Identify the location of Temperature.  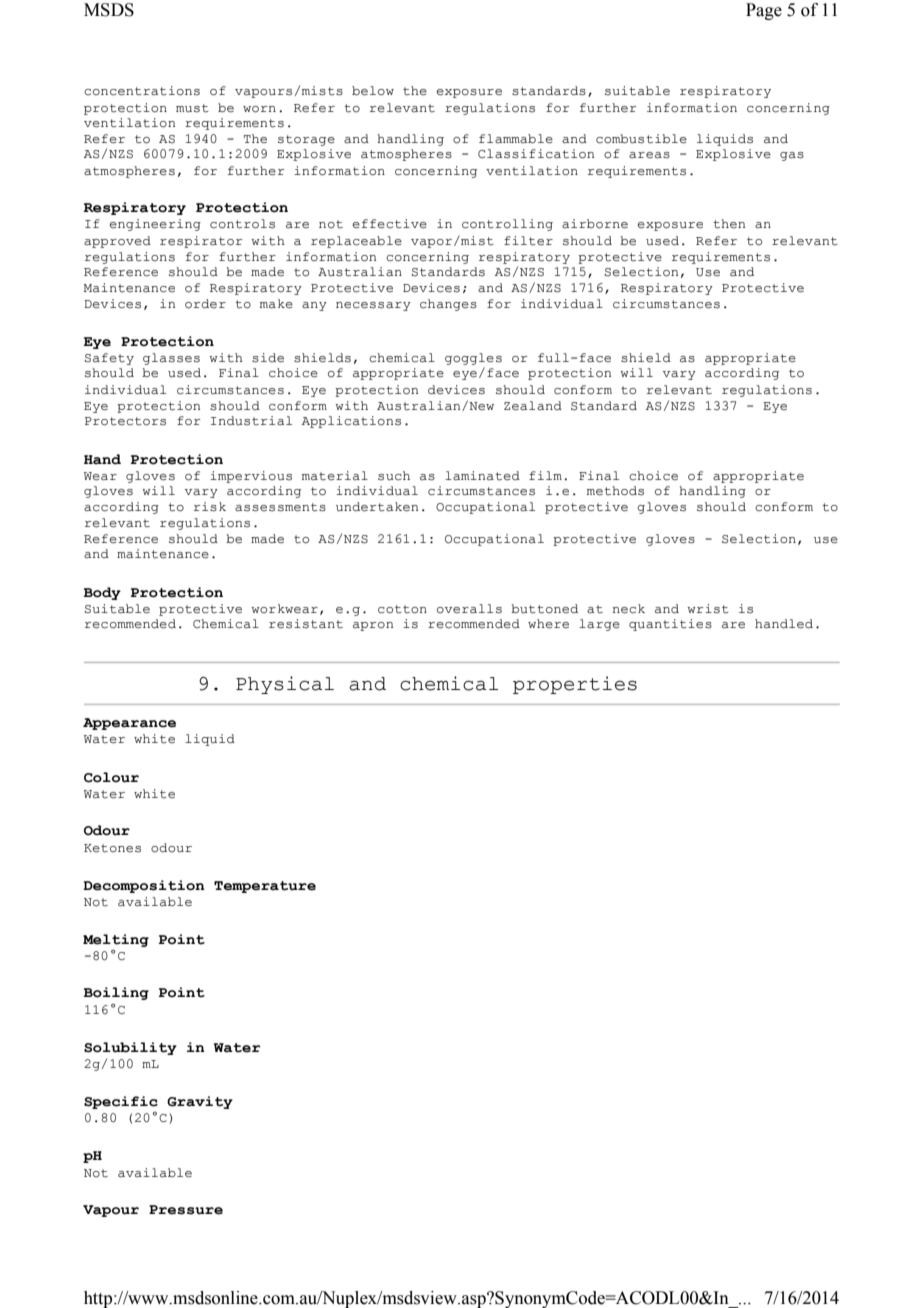
(265, 887).
